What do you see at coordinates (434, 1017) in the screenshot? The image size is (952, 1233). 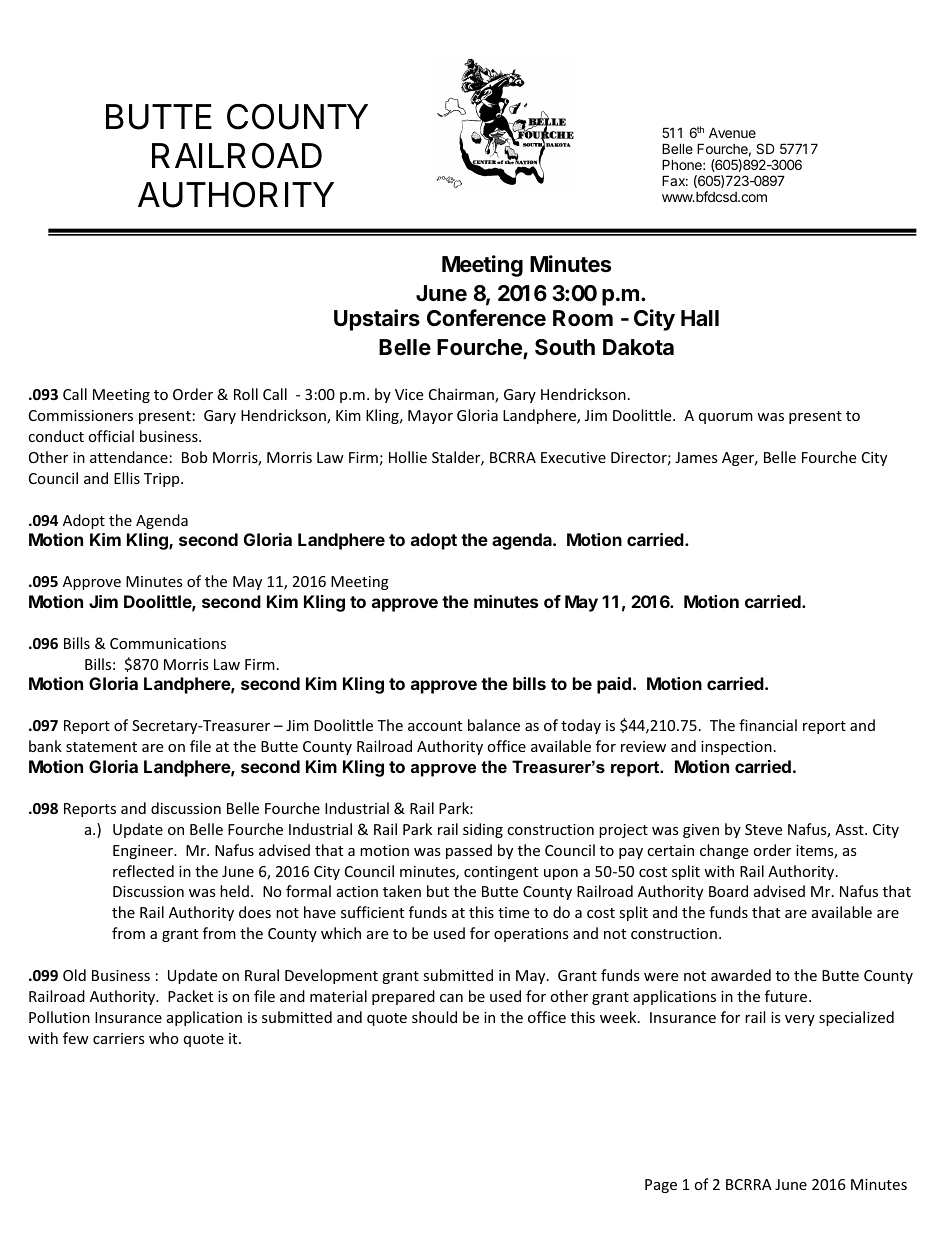 I see `should` at bounding box center [434, 1017].
